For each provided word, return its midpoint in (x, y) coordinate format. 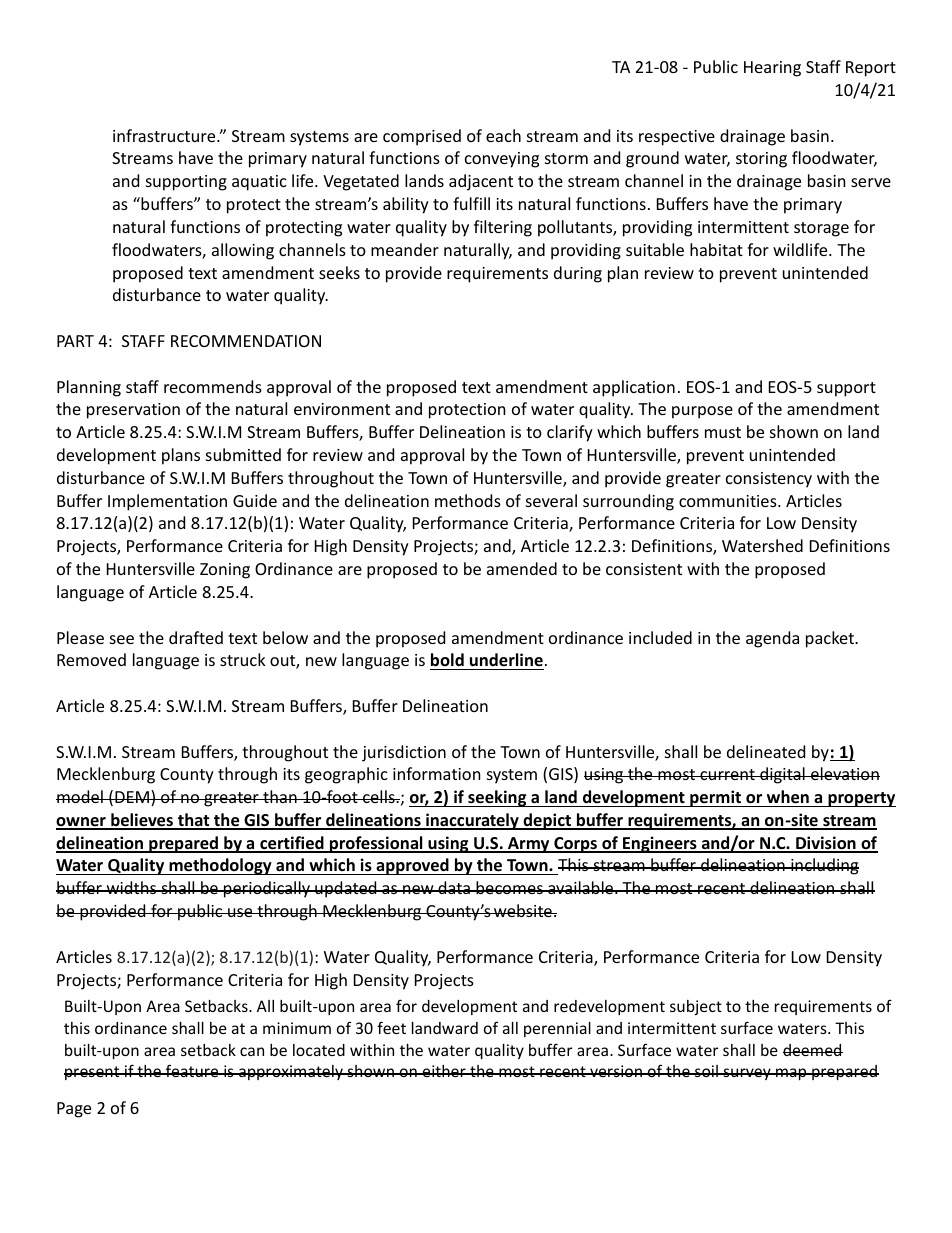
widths (131, 887)
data (454, 887)
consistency (769, 480)
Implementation (167, 502)
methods (468, 500)
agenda (772, 639)
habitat (716, 249)
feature (192, 1070)
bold (448, 661)
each (503, 135)
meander (405, 249)
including (824, 866)
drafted (196, 637)
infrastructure (165, 135)
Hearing (772, 69)
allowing (243, 251)
